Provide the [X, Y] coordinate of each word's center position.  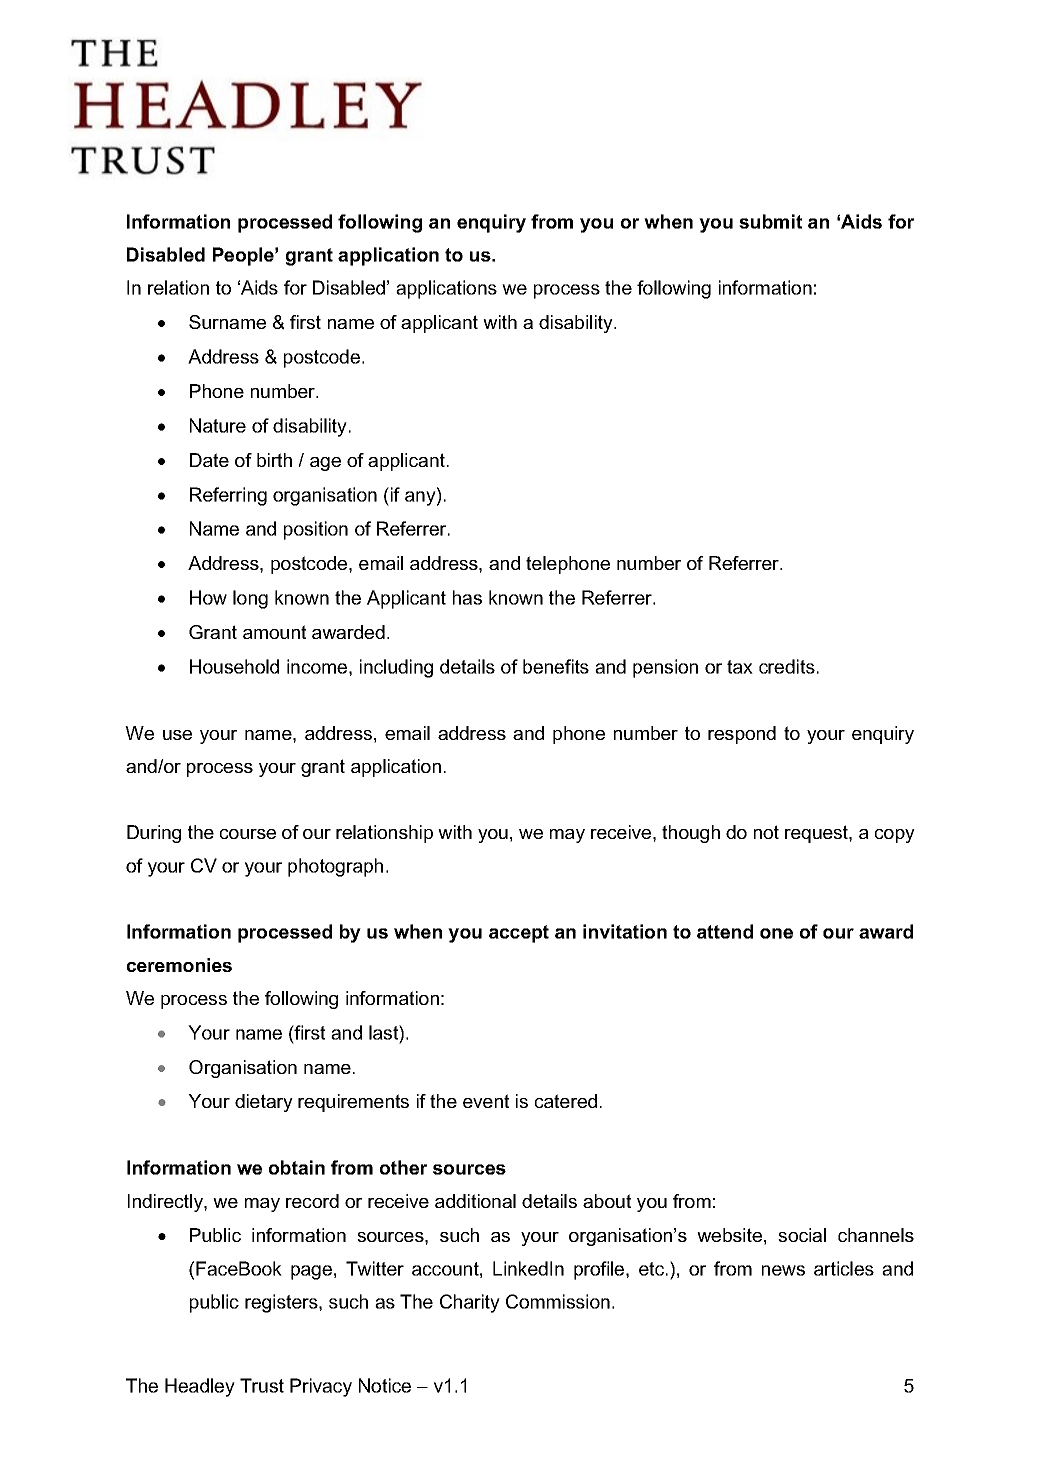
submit [770, 221]
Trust [262, 1385]
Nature [218, 425]
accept [519, 934]
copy [895, 836]
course [248, 834]
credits [787, 666]
